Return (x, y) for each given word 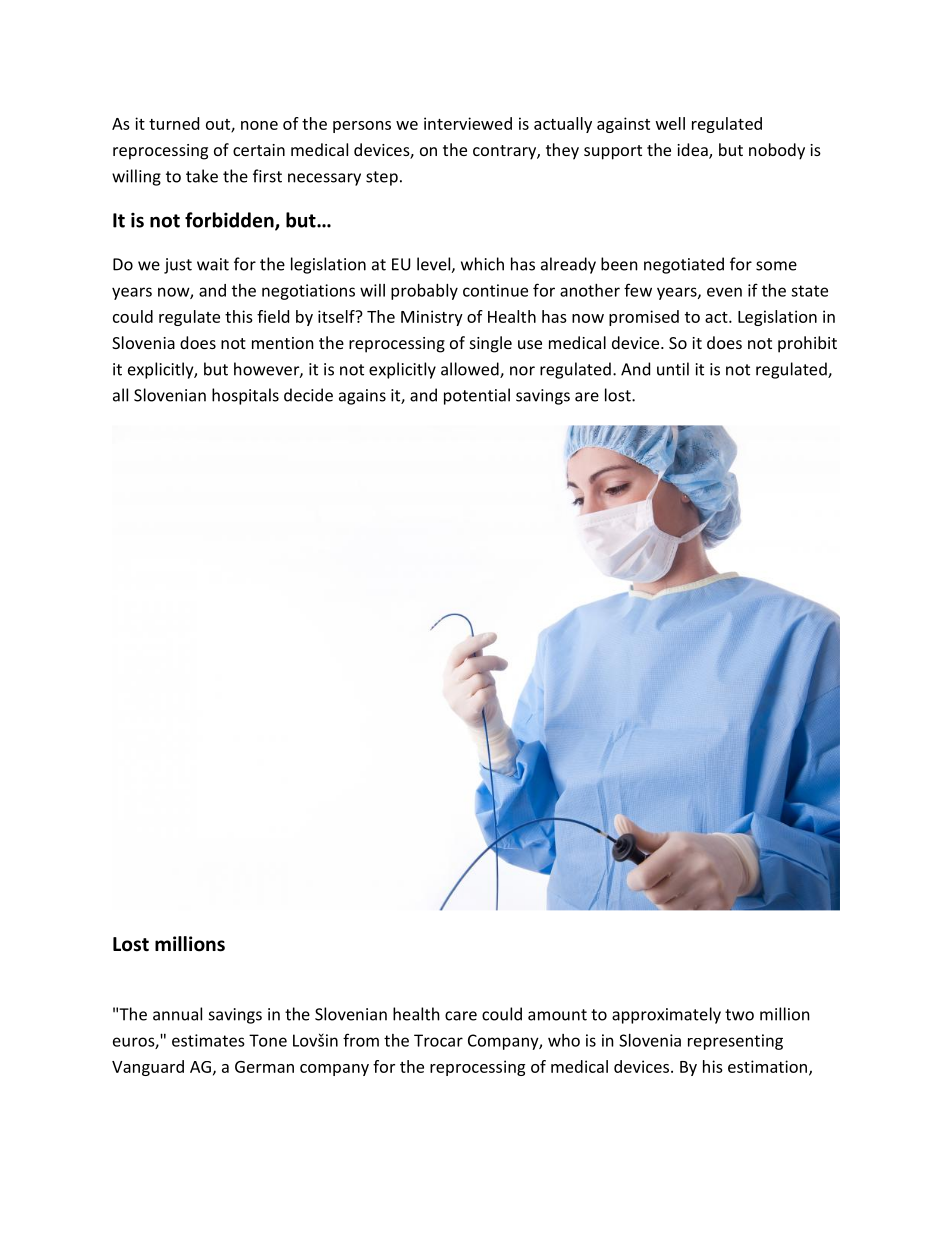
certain (259, 150)
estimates (208, 1040)
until (673, 369)
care (461, 1016)
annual (177, 1014)
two (739, 1015)
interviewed (468, 123)
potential (477, 396)
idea (693, 151)
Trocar (438, 1040)
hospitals (245, 396)
